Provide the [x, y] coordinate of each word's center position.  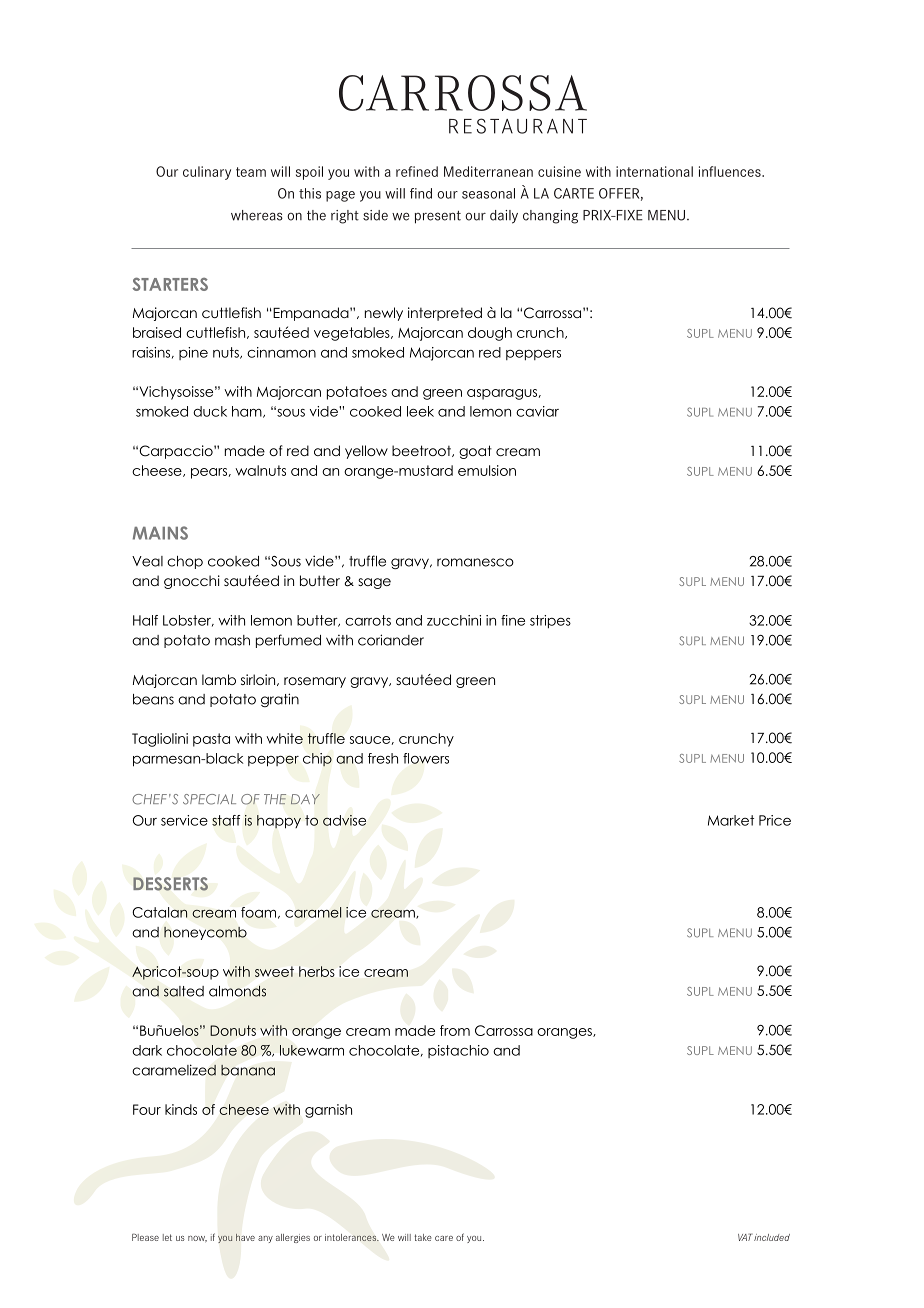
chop [185, 562]
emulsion [487, 470]
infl [707, 171]
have [245, 1237]
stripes [550, 622]
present [438, 217]
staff [226, 820]
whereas [257, 215]
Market [731, 820]
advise [344, 820]
